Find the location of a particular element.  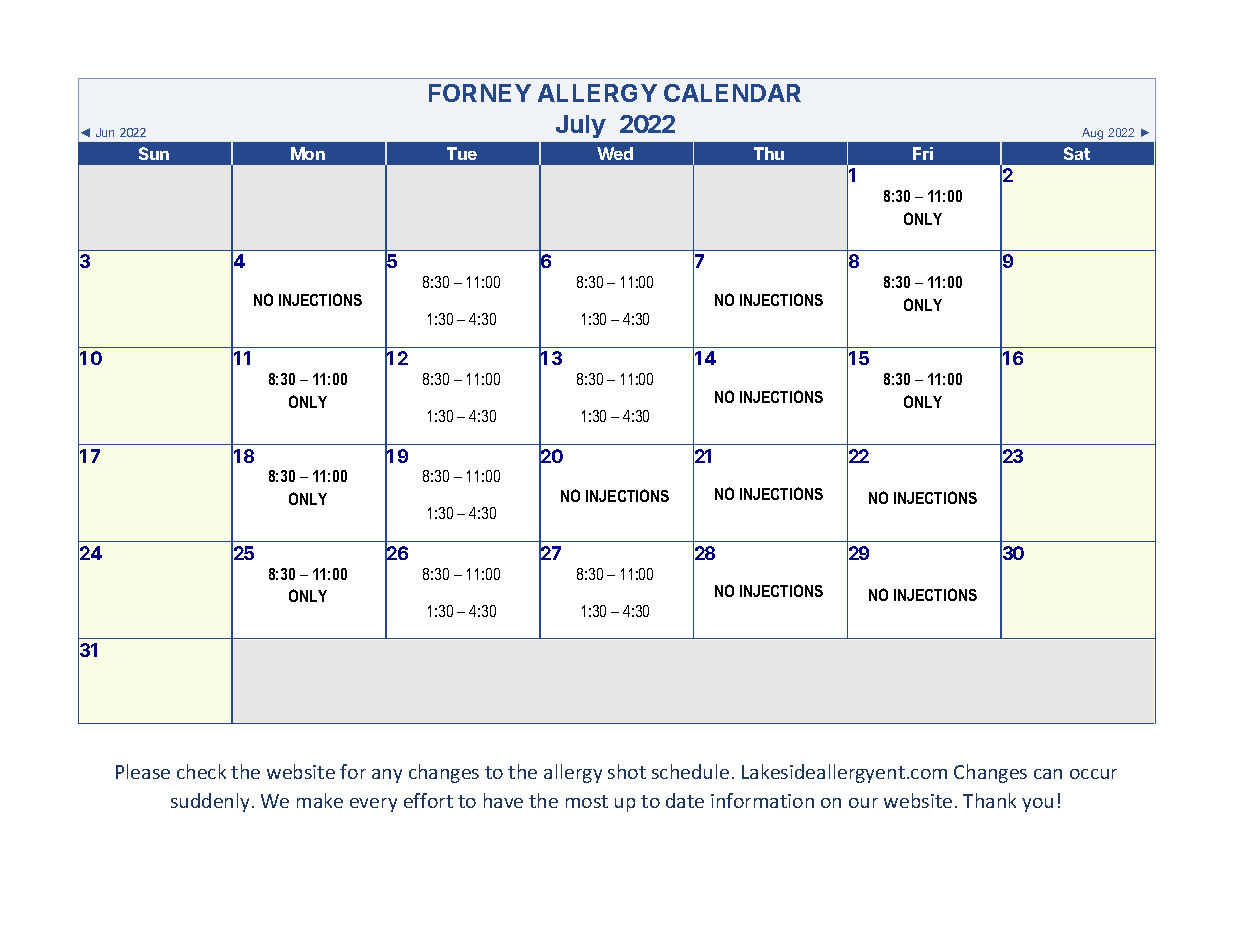

can is located at coordinates (1048, 774).
